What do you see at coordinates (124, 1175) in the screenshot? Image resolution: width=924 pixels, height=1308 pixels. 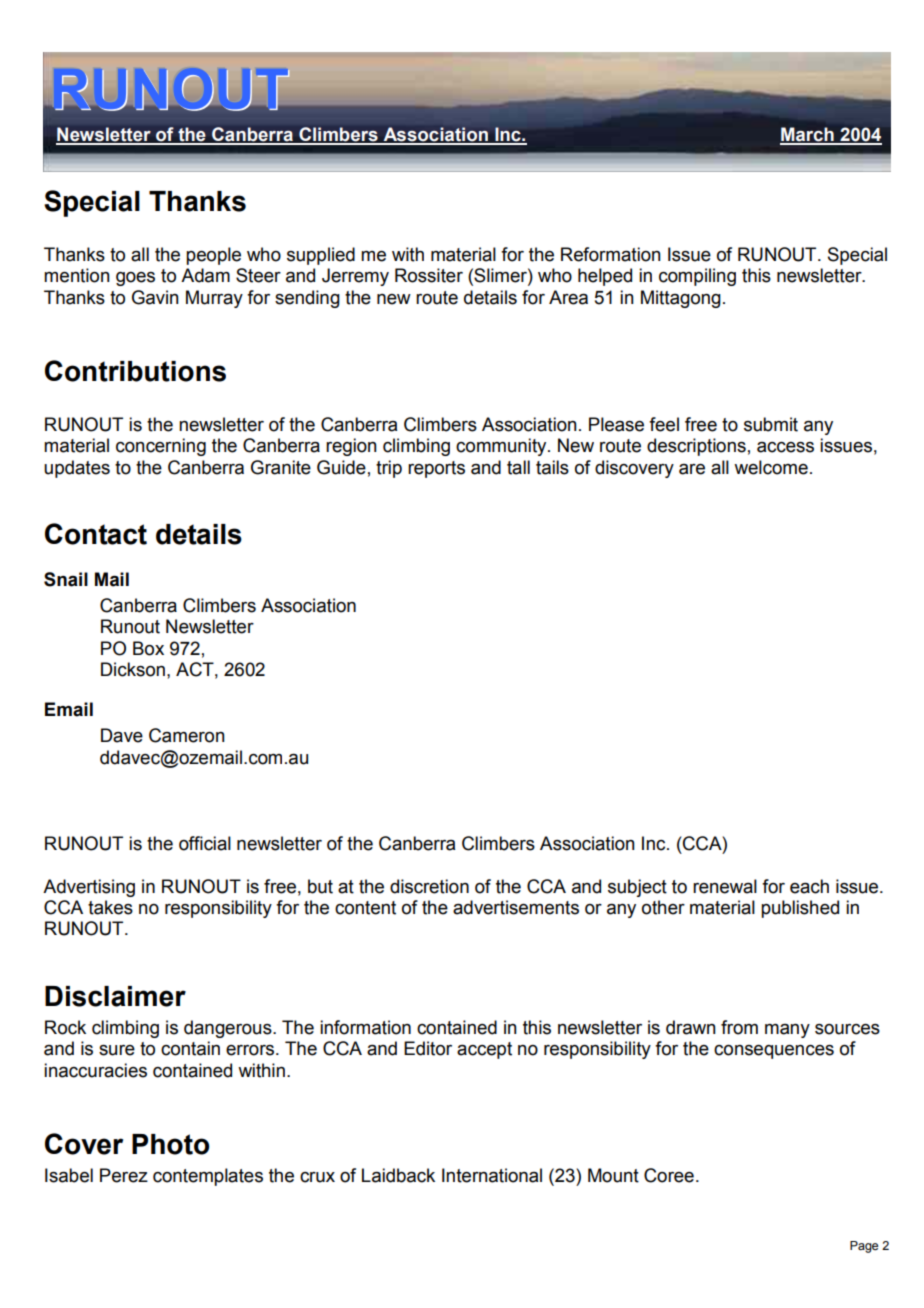 I see `Perez` at bounding box center [124, 1175].
